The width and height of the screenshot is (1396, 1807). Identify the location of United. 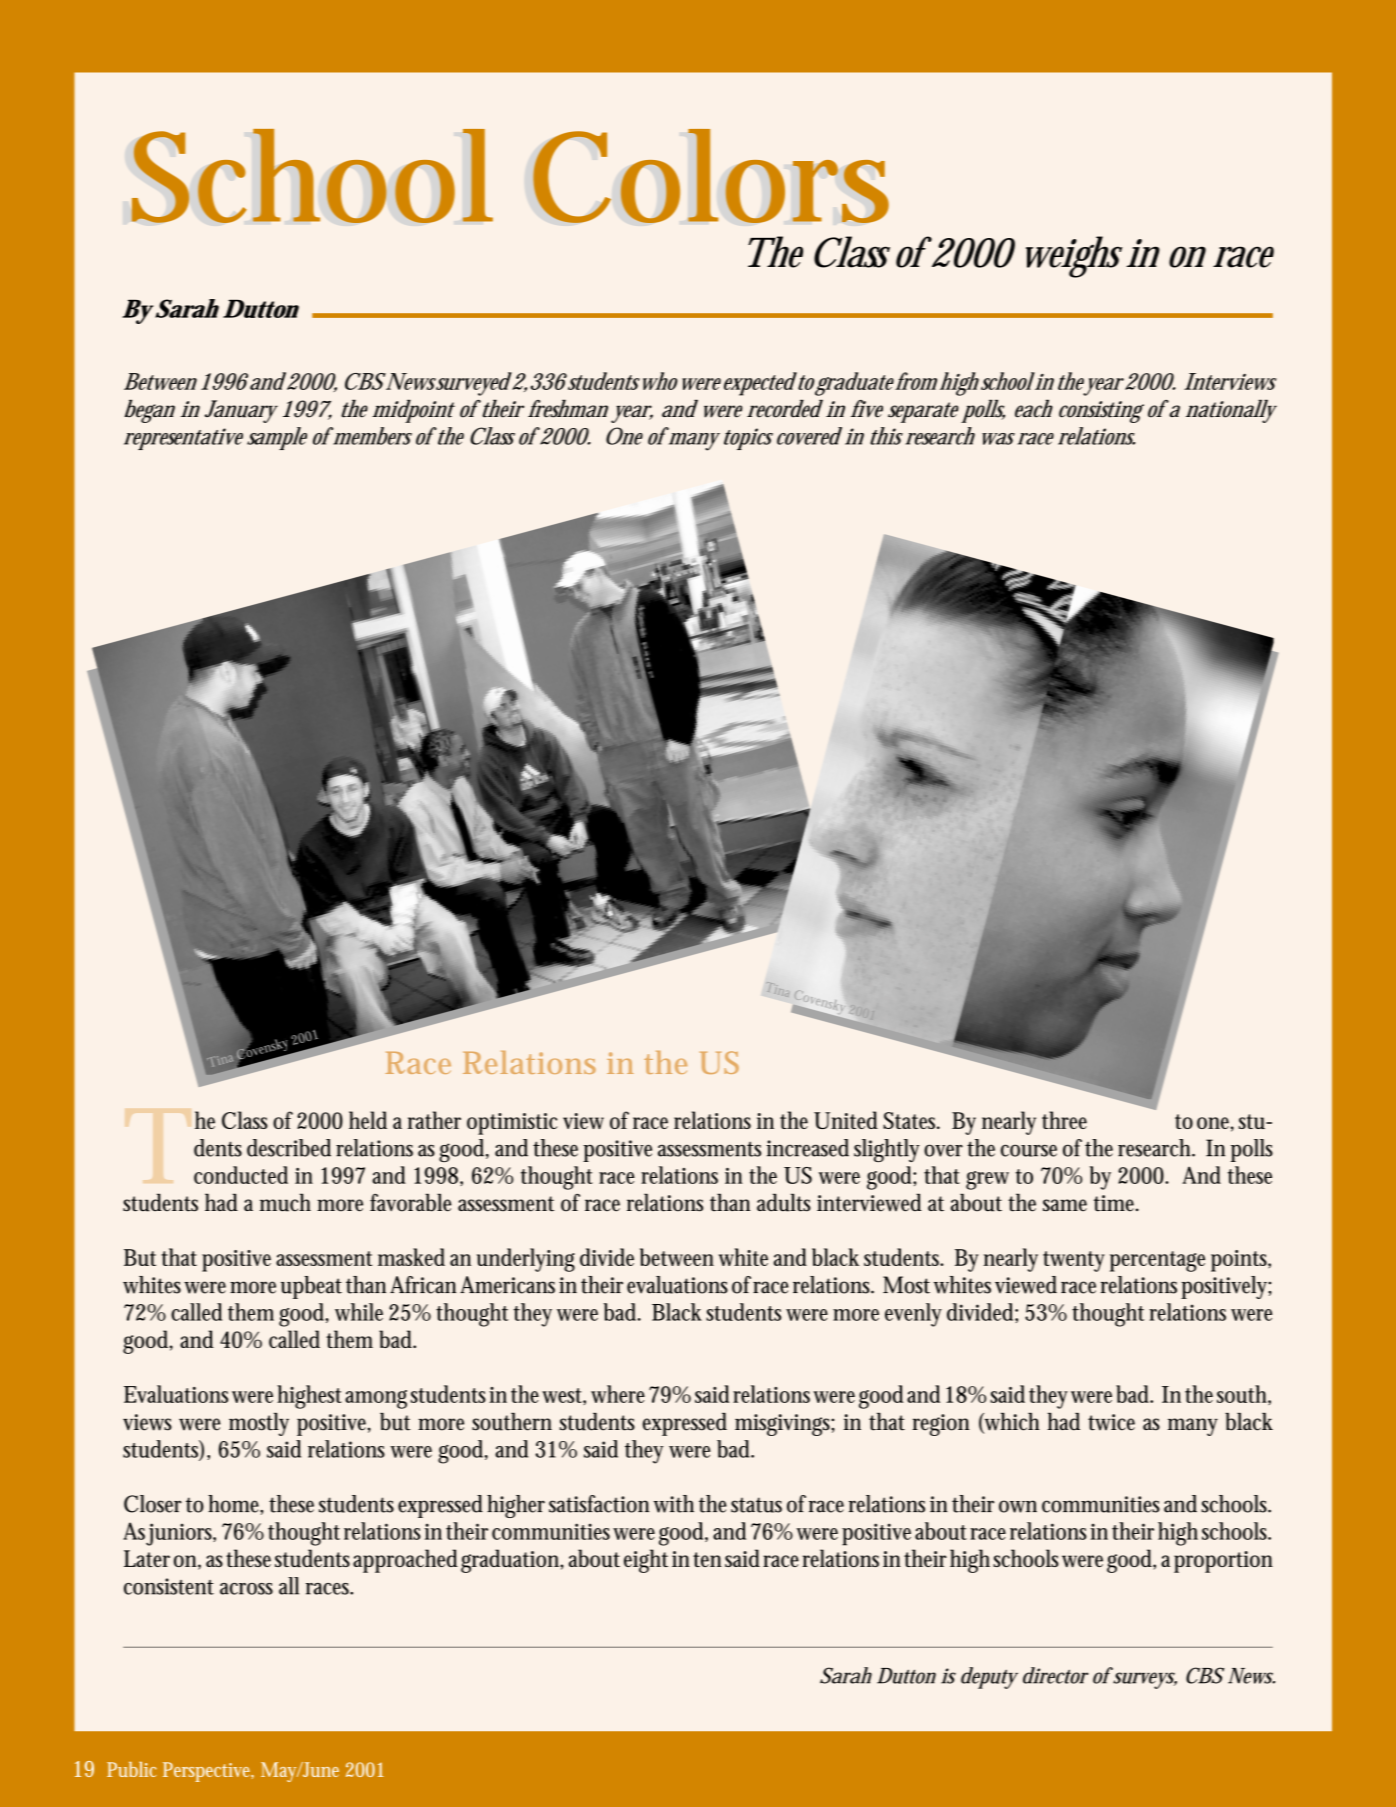
(846, 1120).
